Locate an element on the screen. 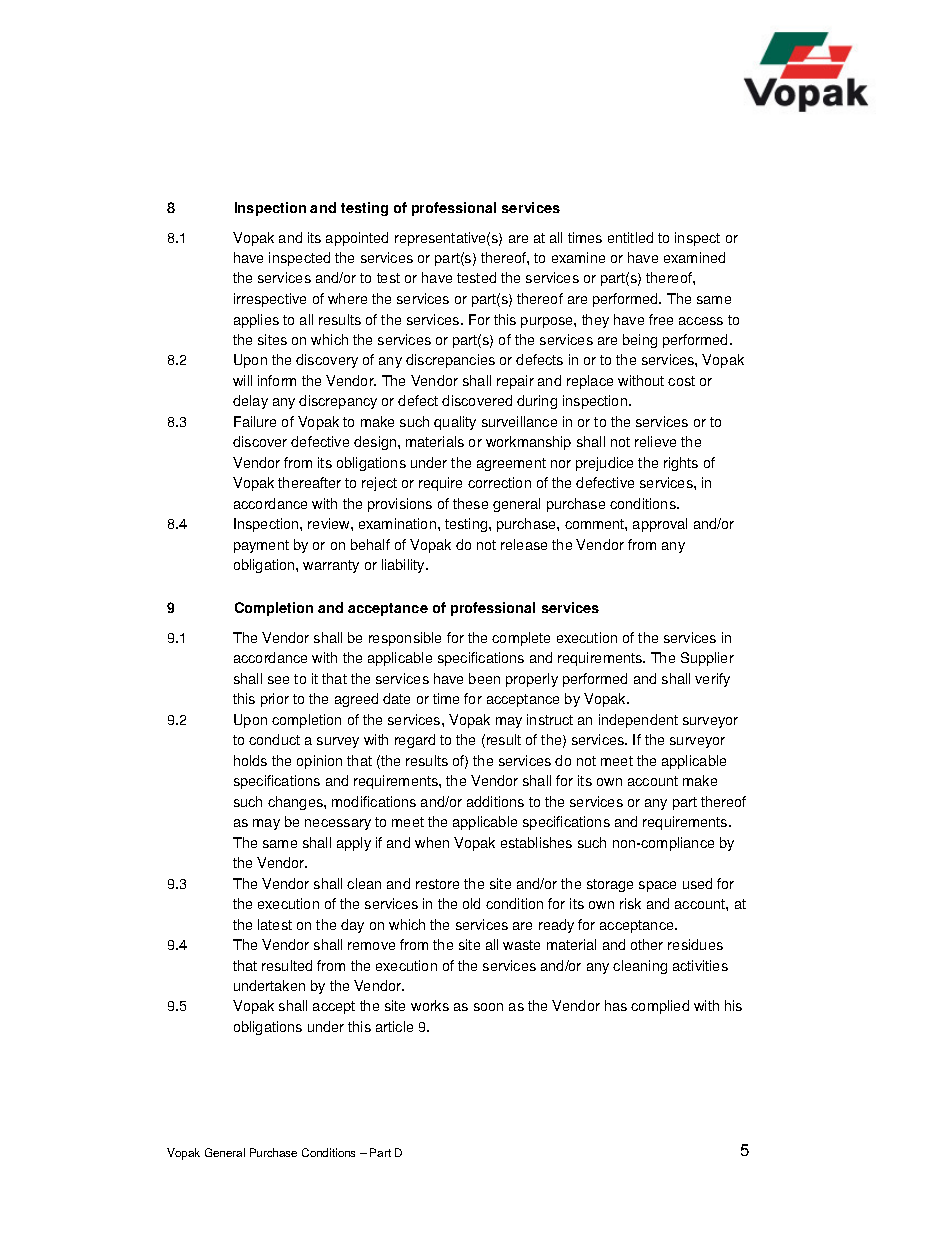 This screenshot has width=952, height=1233. entitled is located at coordinates (630, 237).
